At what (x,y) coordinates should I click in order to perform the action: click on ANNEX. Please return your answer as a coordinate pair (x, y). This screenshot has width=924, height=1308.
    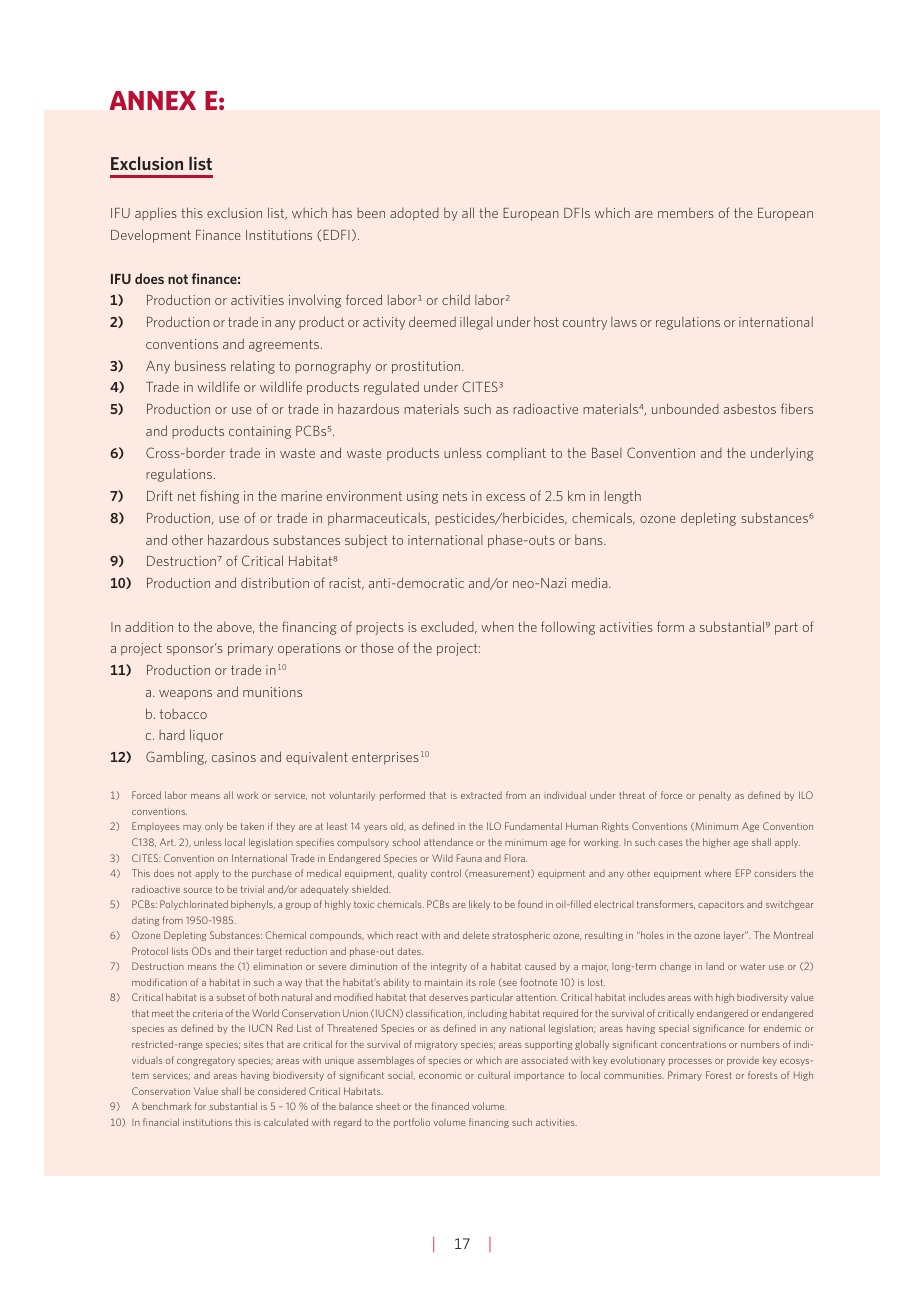
    Looking at the image, I should click on (153, 100).
